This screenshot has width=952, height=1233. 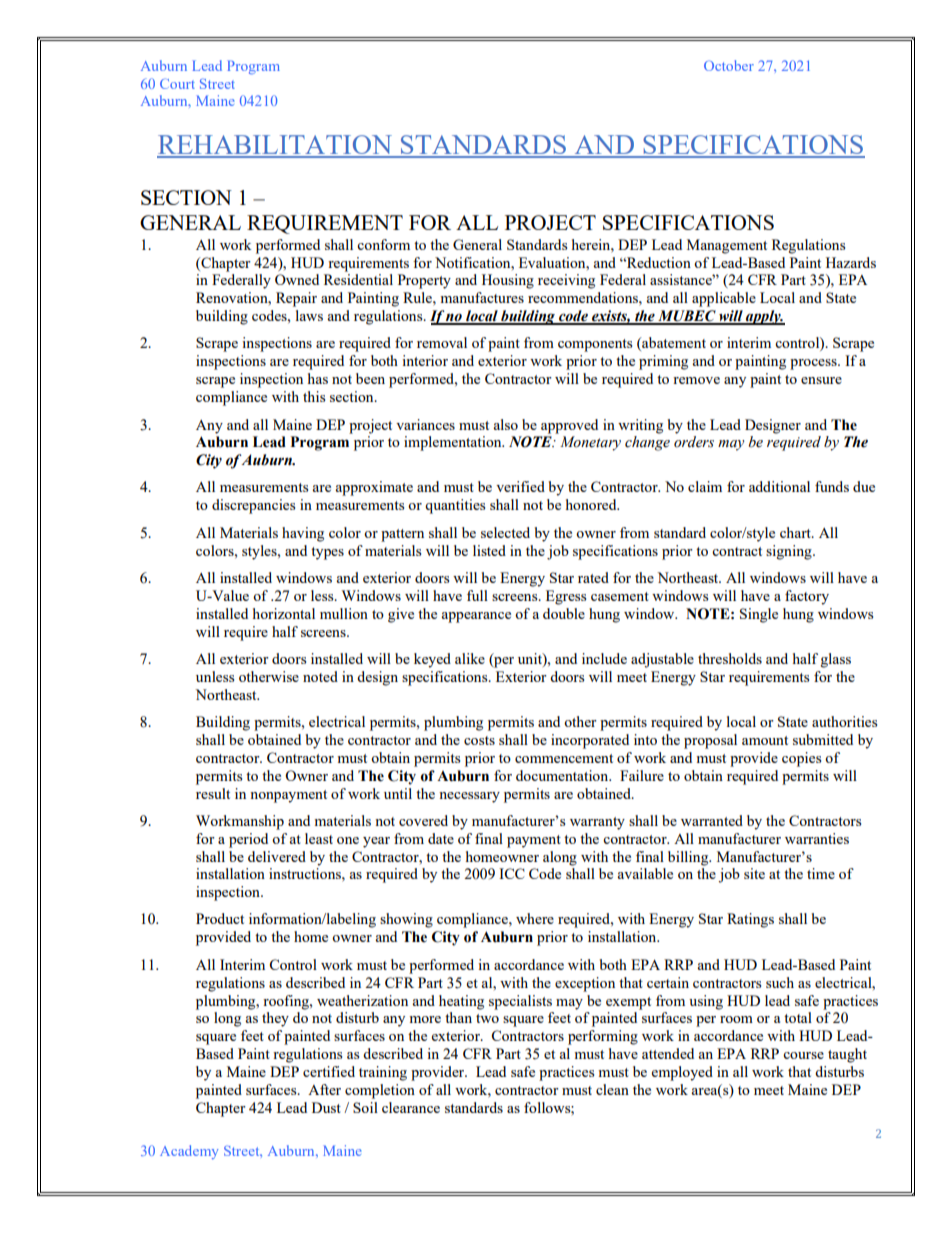 I want to click on clean, so click(x=612, y=1089).
